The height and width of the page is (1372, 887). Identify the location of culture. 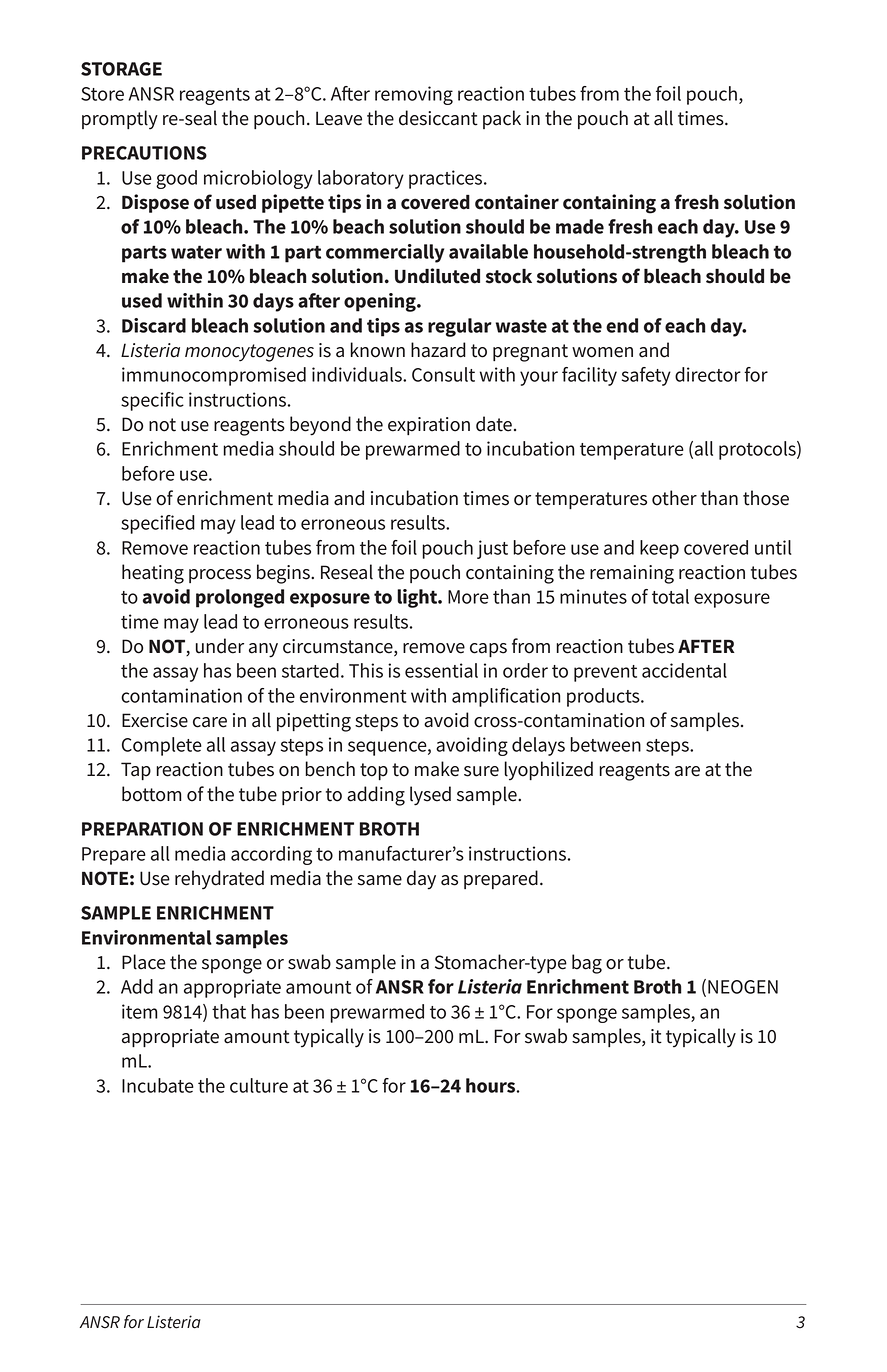
(259, 1085).
